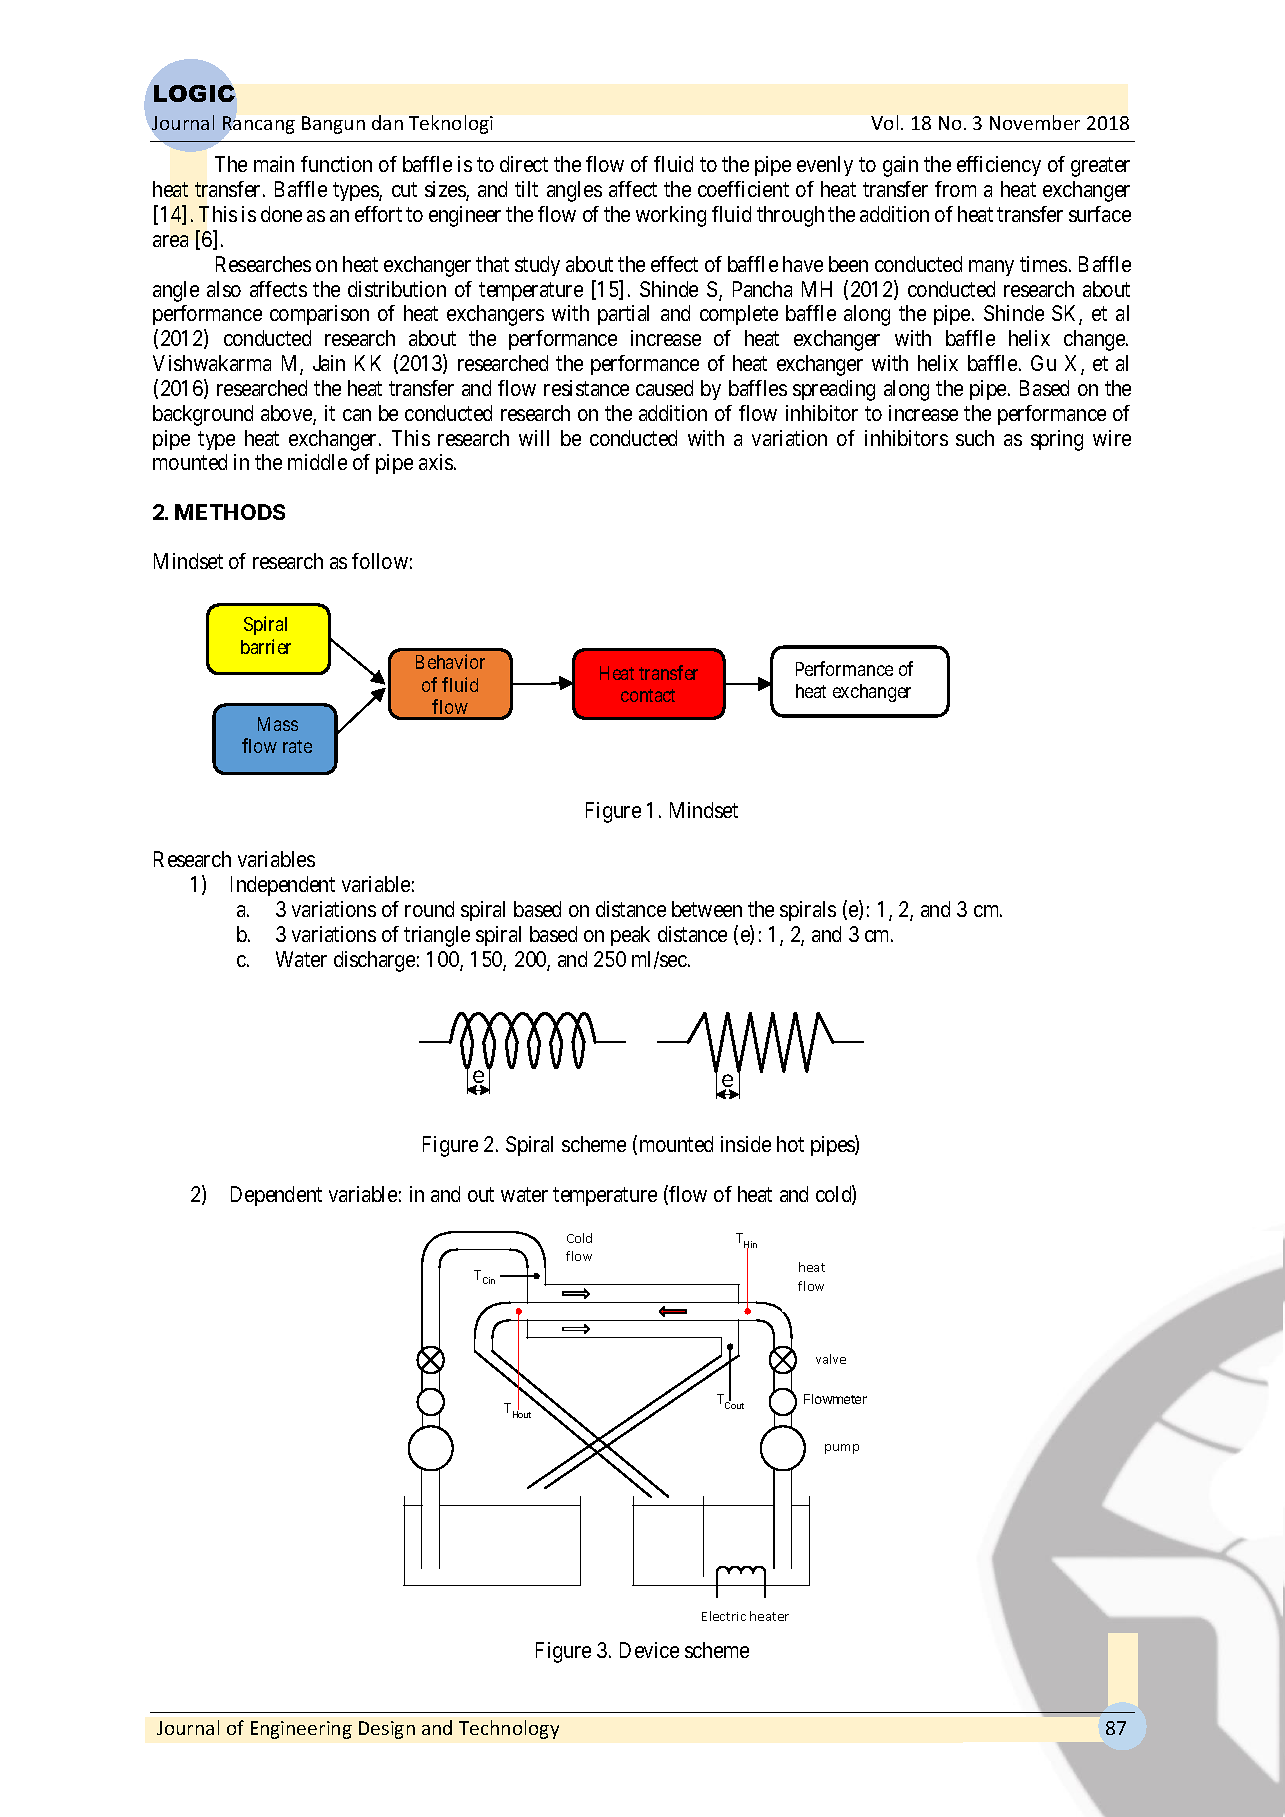 The image size is (1285, 1817). I want to click on barrier, so click(266, 646).
